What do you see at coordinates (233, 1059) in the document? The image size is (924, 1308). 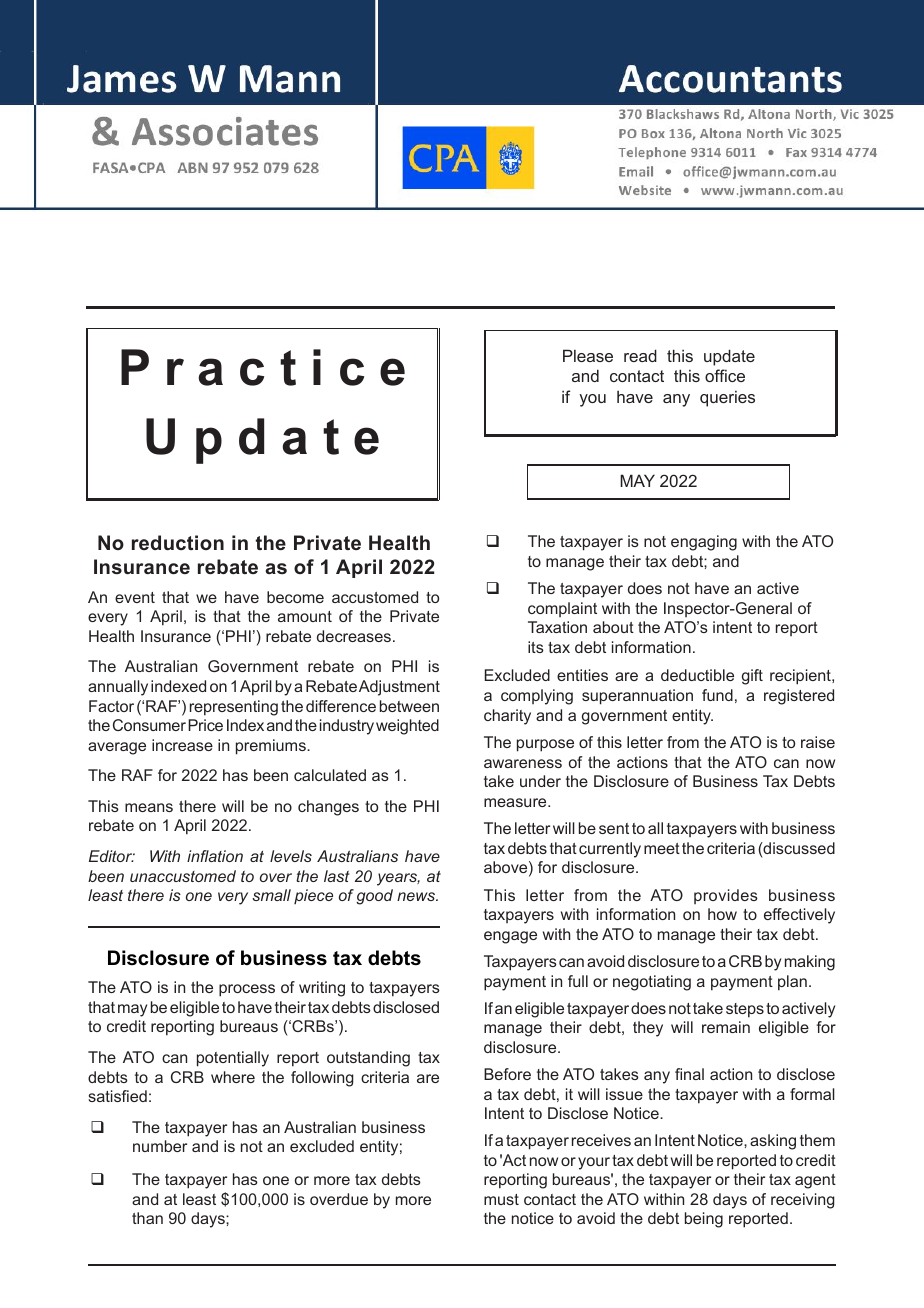 I see `potentially` at bounding box center [233, 1059].
